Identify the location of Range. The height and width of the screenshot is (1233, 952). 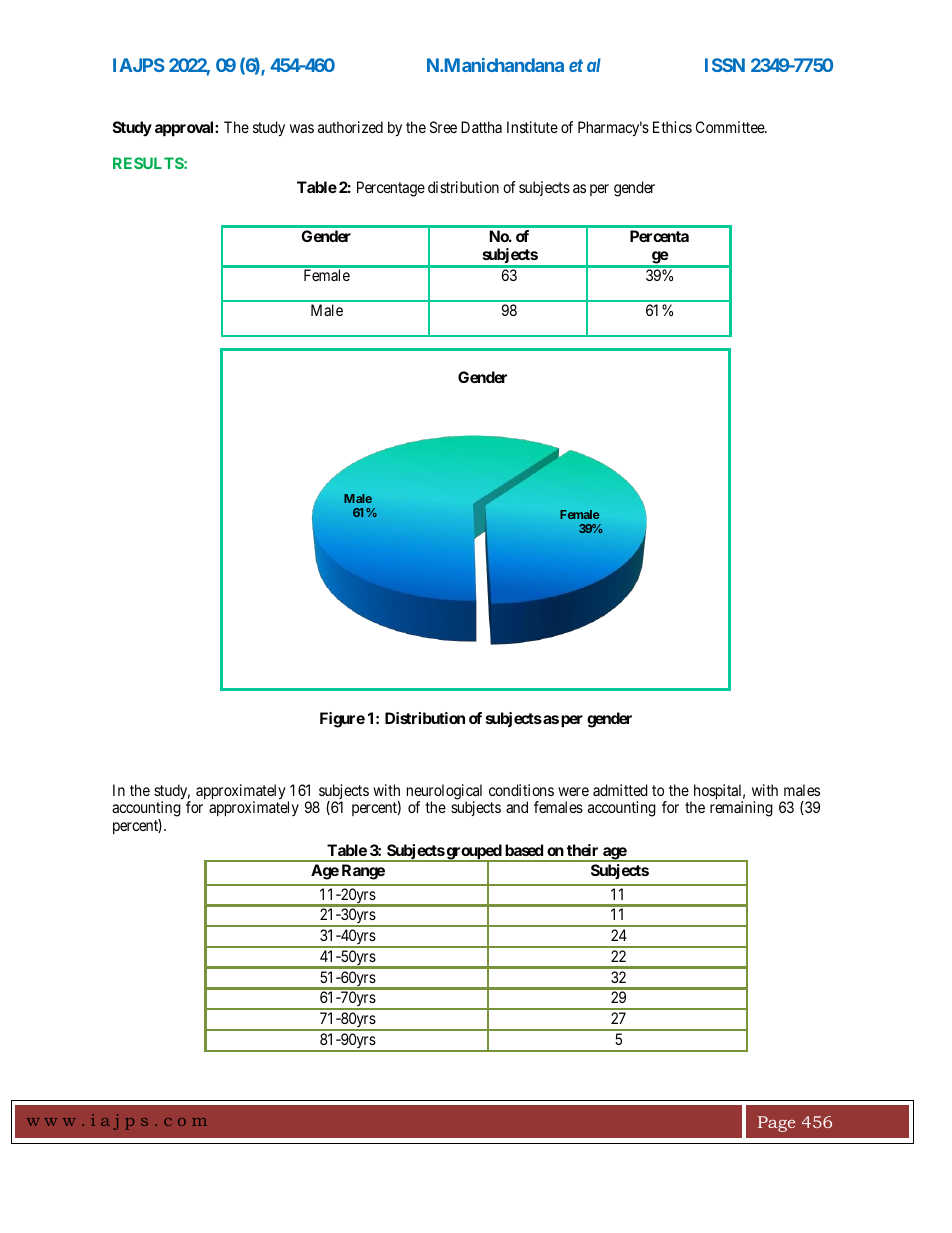
(363, 872).
